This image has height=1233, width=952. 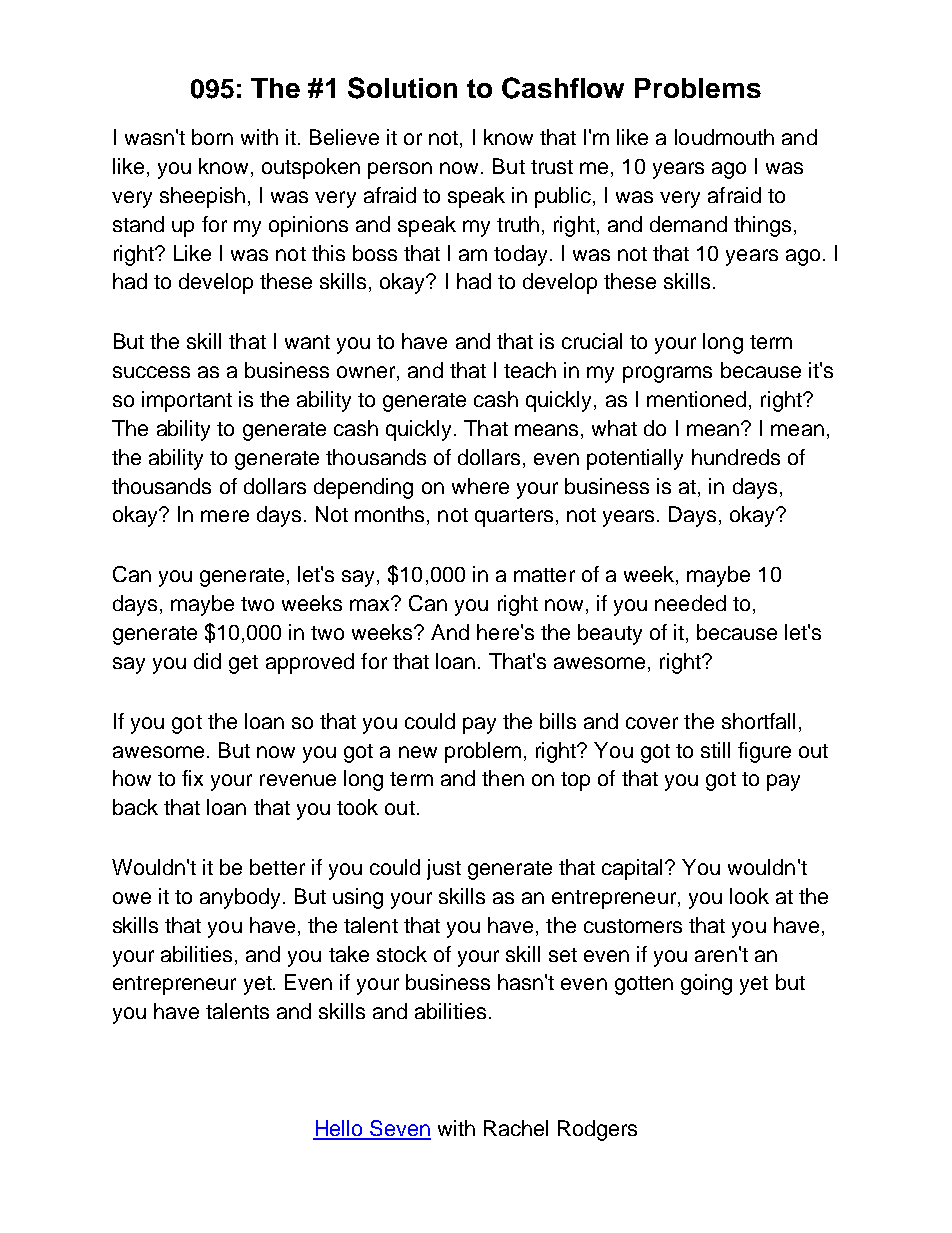 What do you see at coordinates (516, 1128) in the image?
I see `Rachel` at bounding box center [516, 1128].
